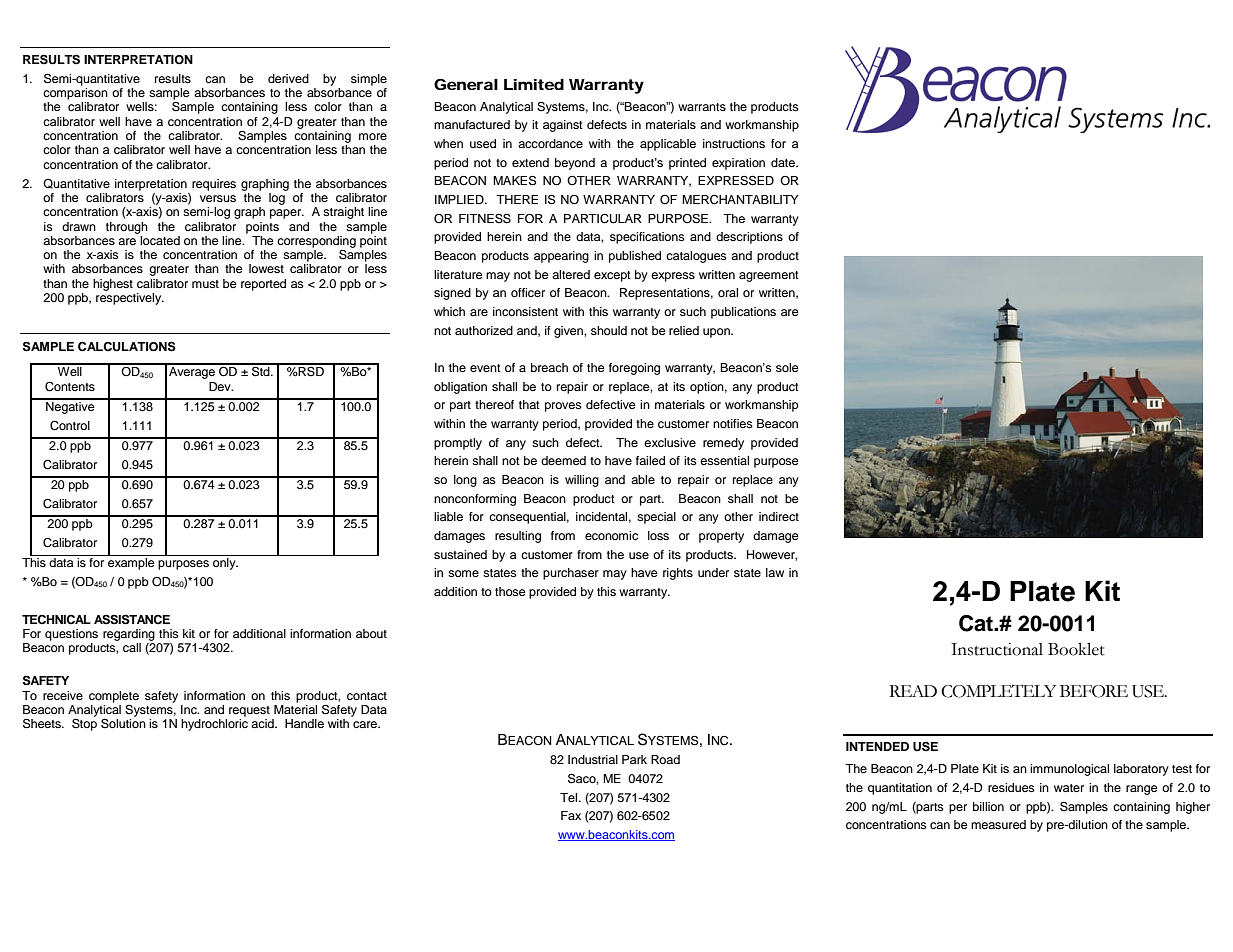 The width and height of the screenshot is (1233, 952). I want to click on call, so click(132, 647).
